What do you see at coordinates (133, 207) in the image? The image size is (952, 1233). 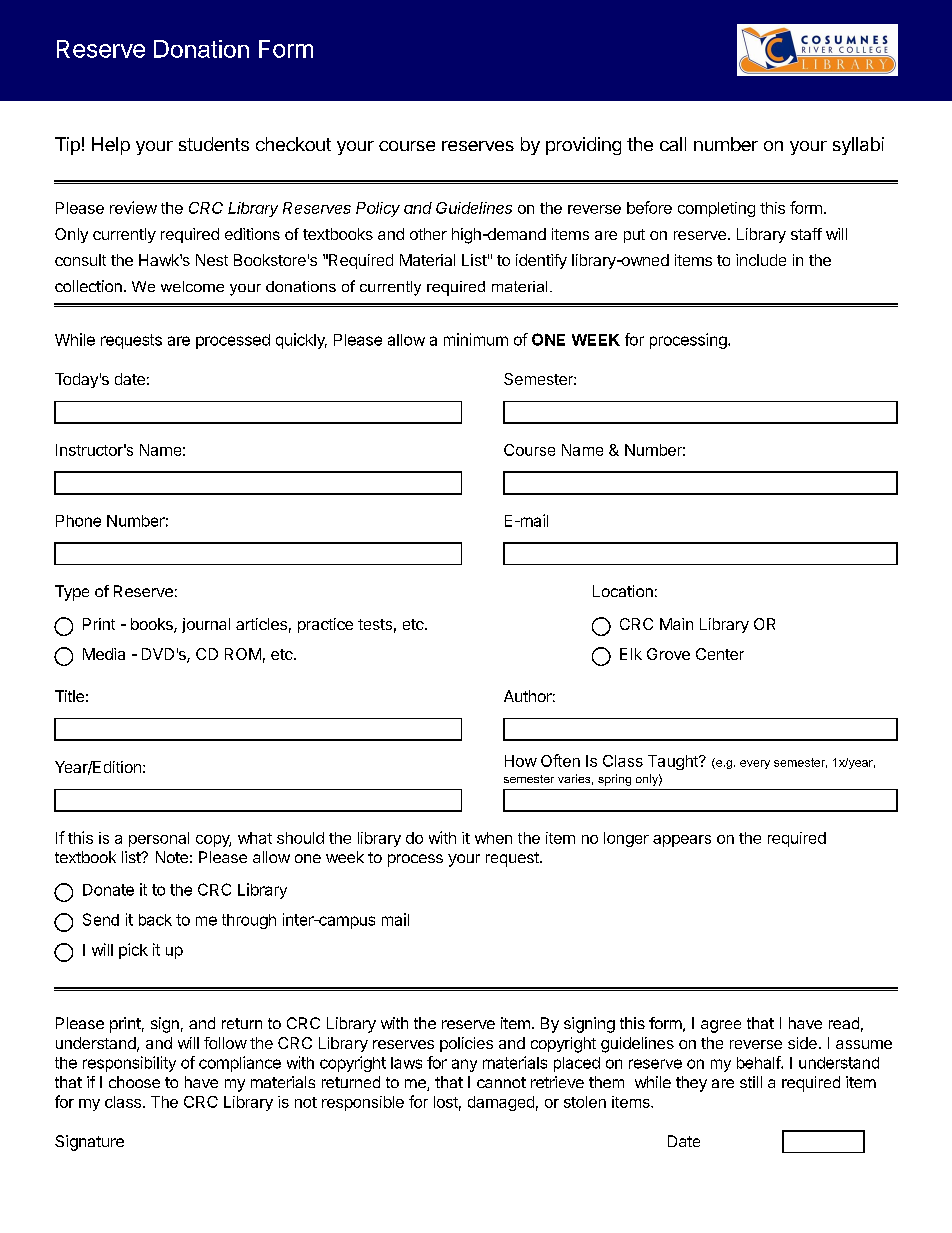 I see `review` at bounding box center [133, 207].
